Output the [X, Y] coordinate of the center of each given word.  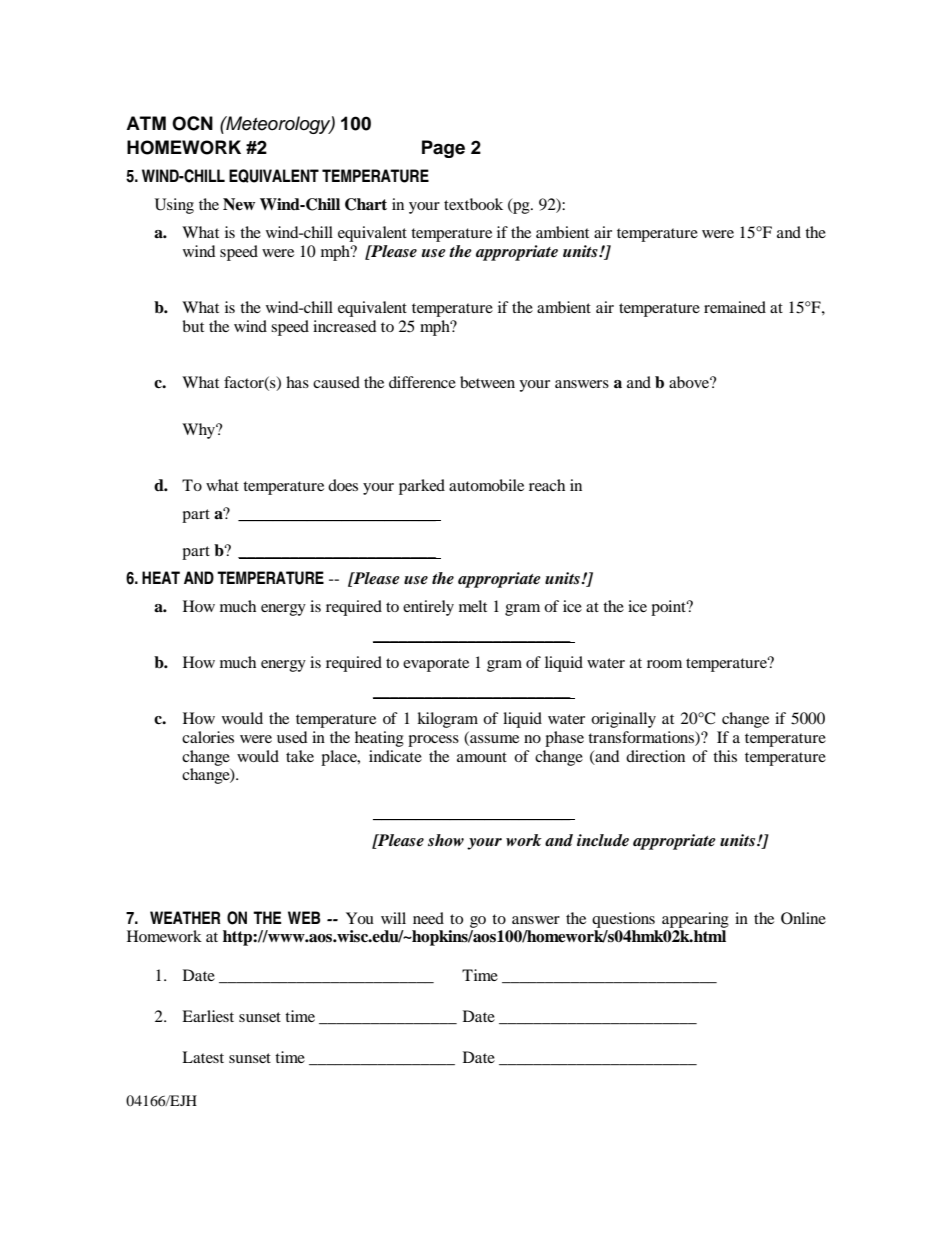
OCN [192, 123]
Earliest [208, 1016]
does [343, 485]
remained [735, 307]
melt [473, 606]
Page [443, 149]
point [669, 608]
